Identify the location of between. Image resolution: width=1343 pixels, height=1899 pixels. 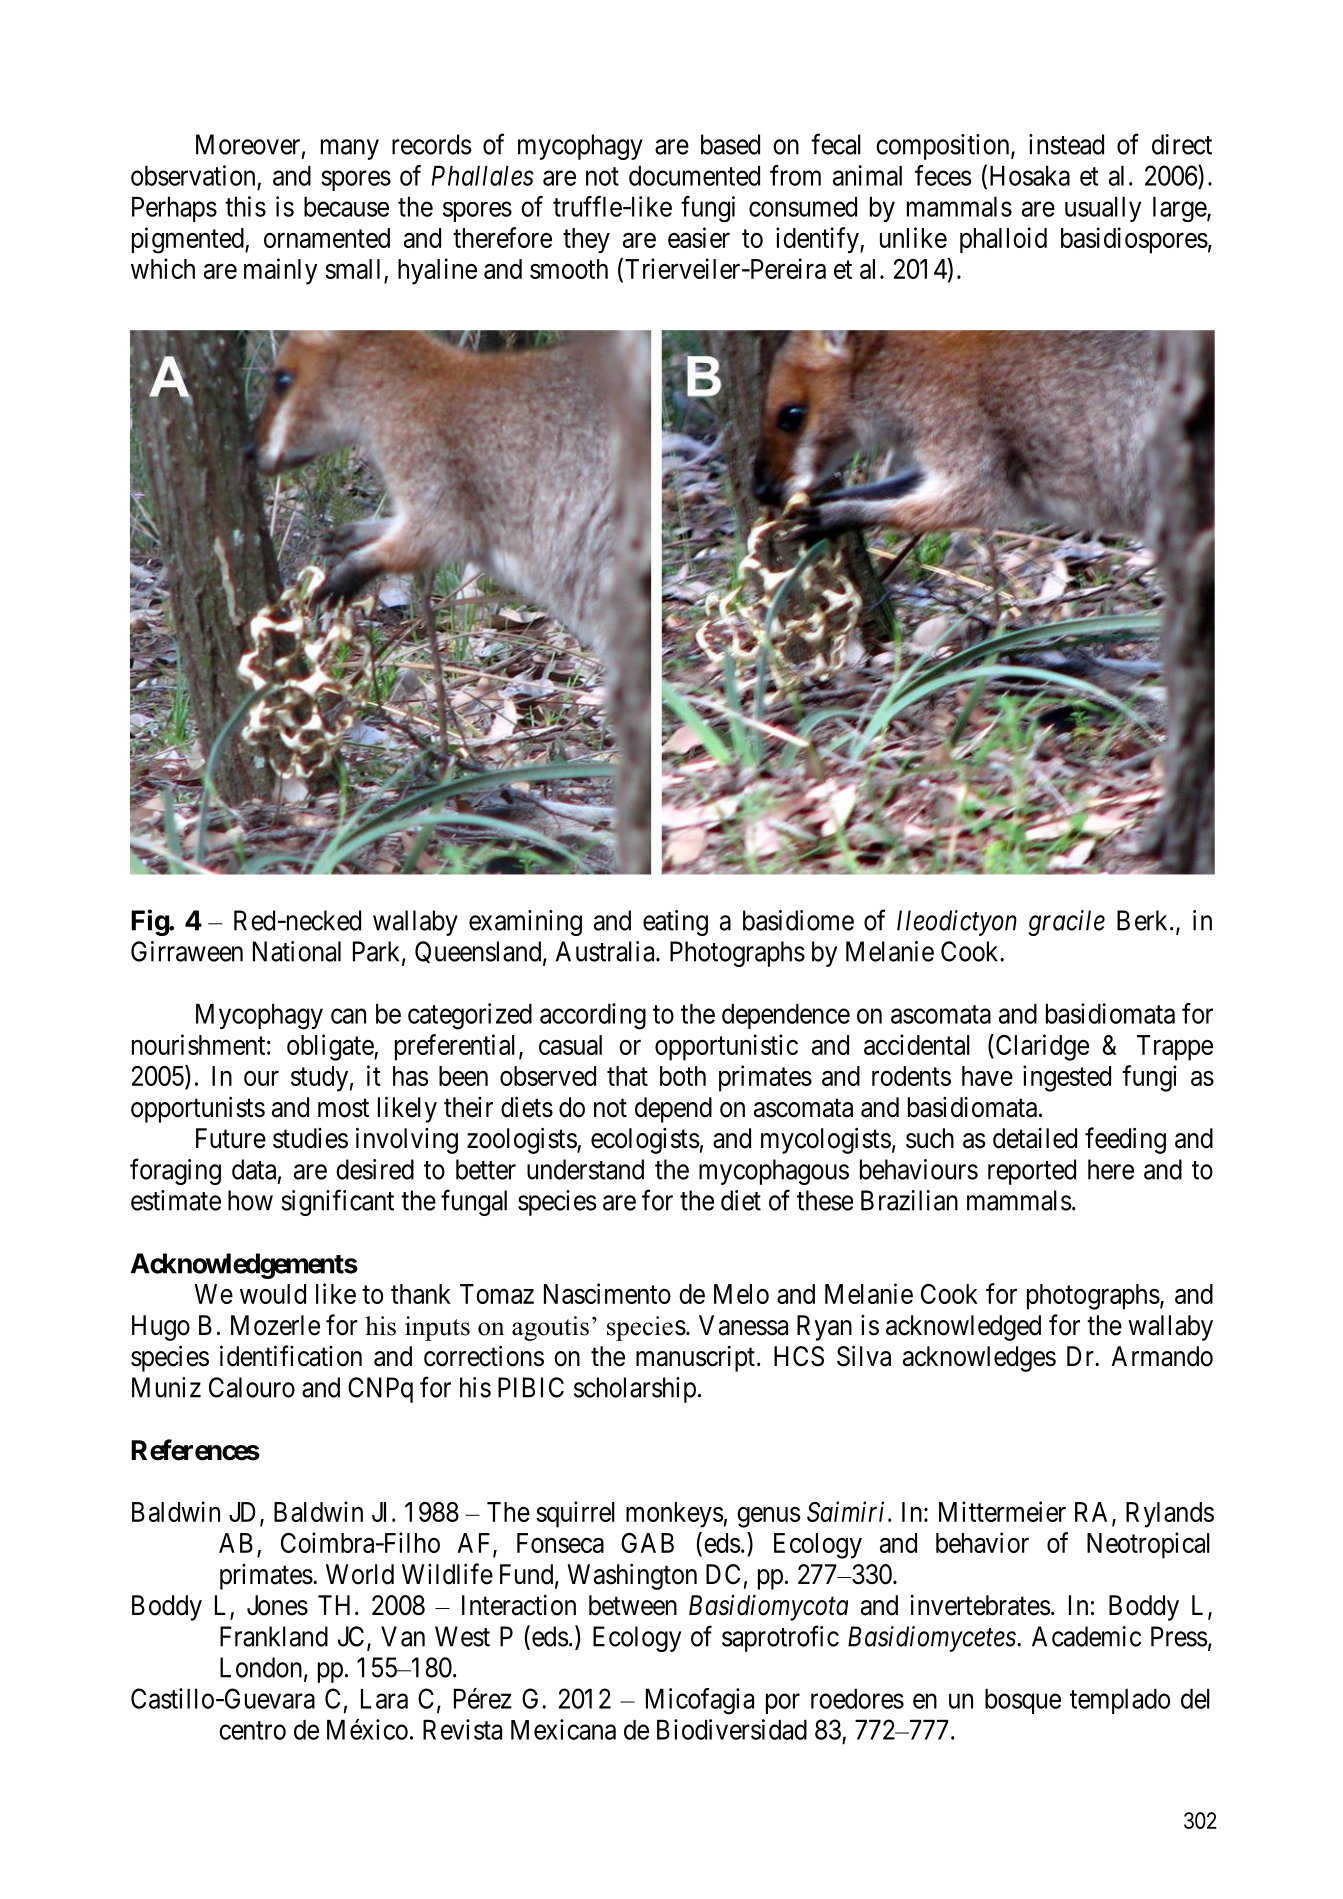
(633, 1605).
